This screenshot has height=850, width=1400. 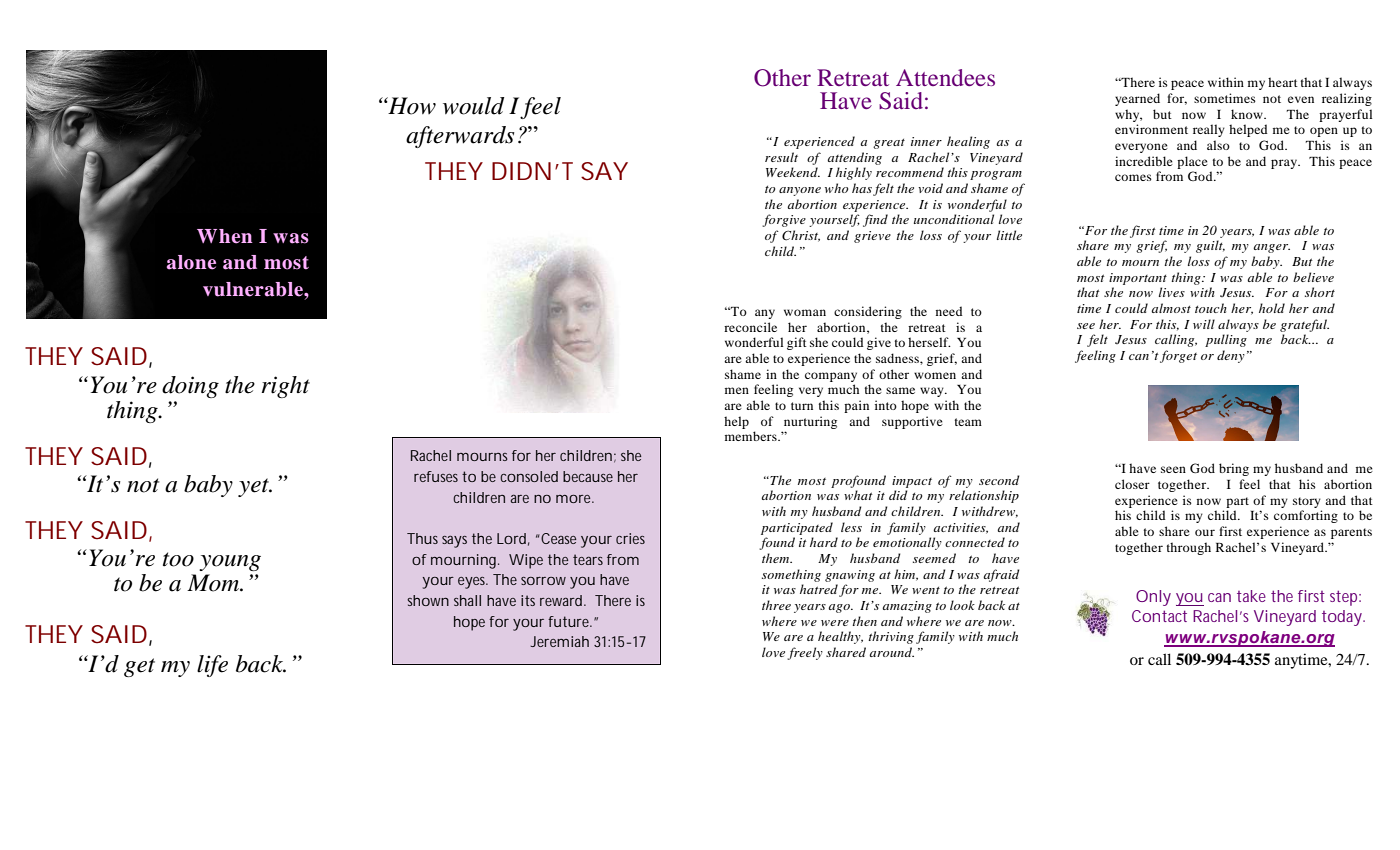 I want to click on yearned, so click(x=1137, y=99).
